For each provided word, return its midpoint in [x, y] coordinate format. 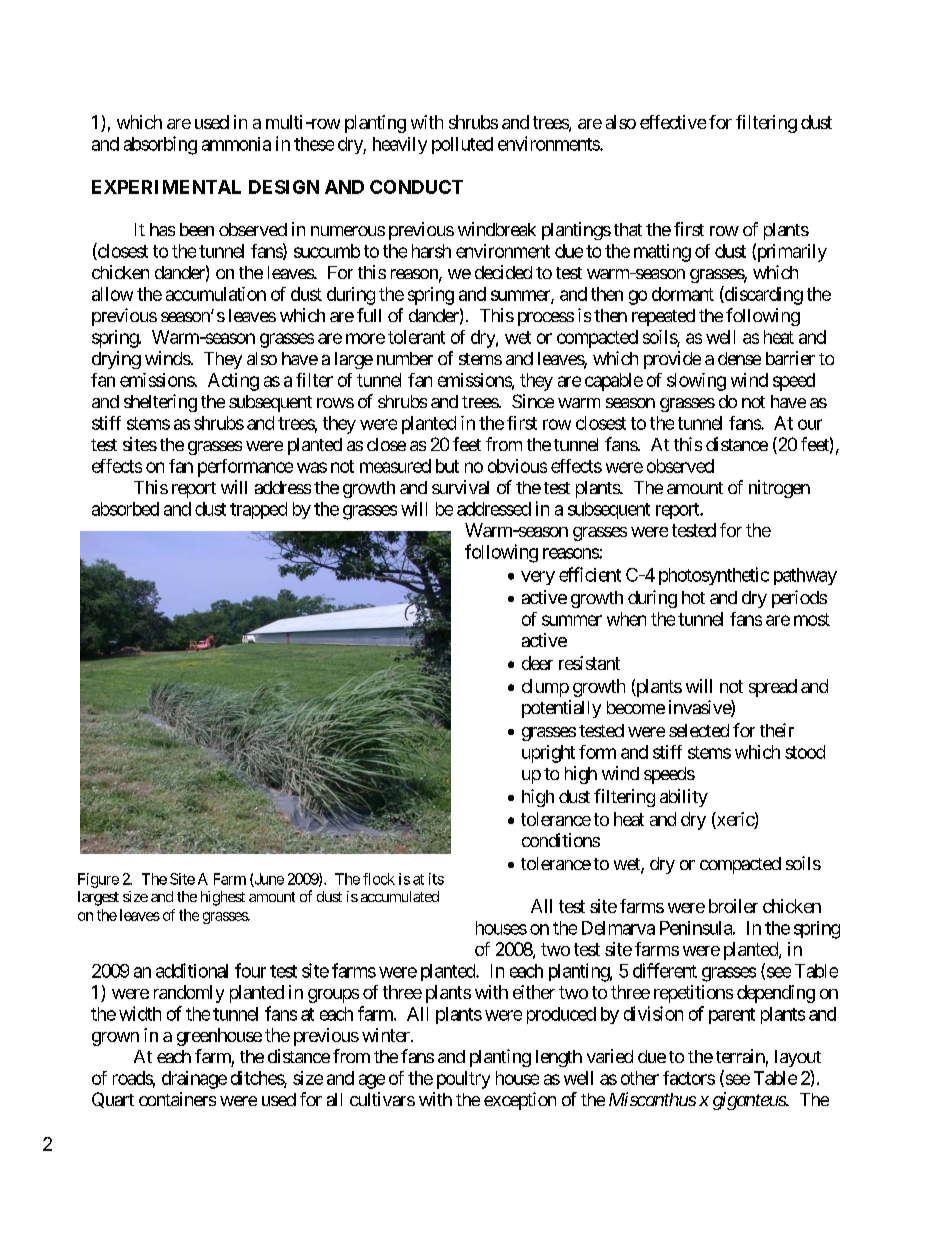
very [538, 578]
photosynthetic [714, 576]
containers [177, 1099]
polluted [462, 145]
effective [673, 122]
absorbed [125, 509]
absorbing [160, 145]
